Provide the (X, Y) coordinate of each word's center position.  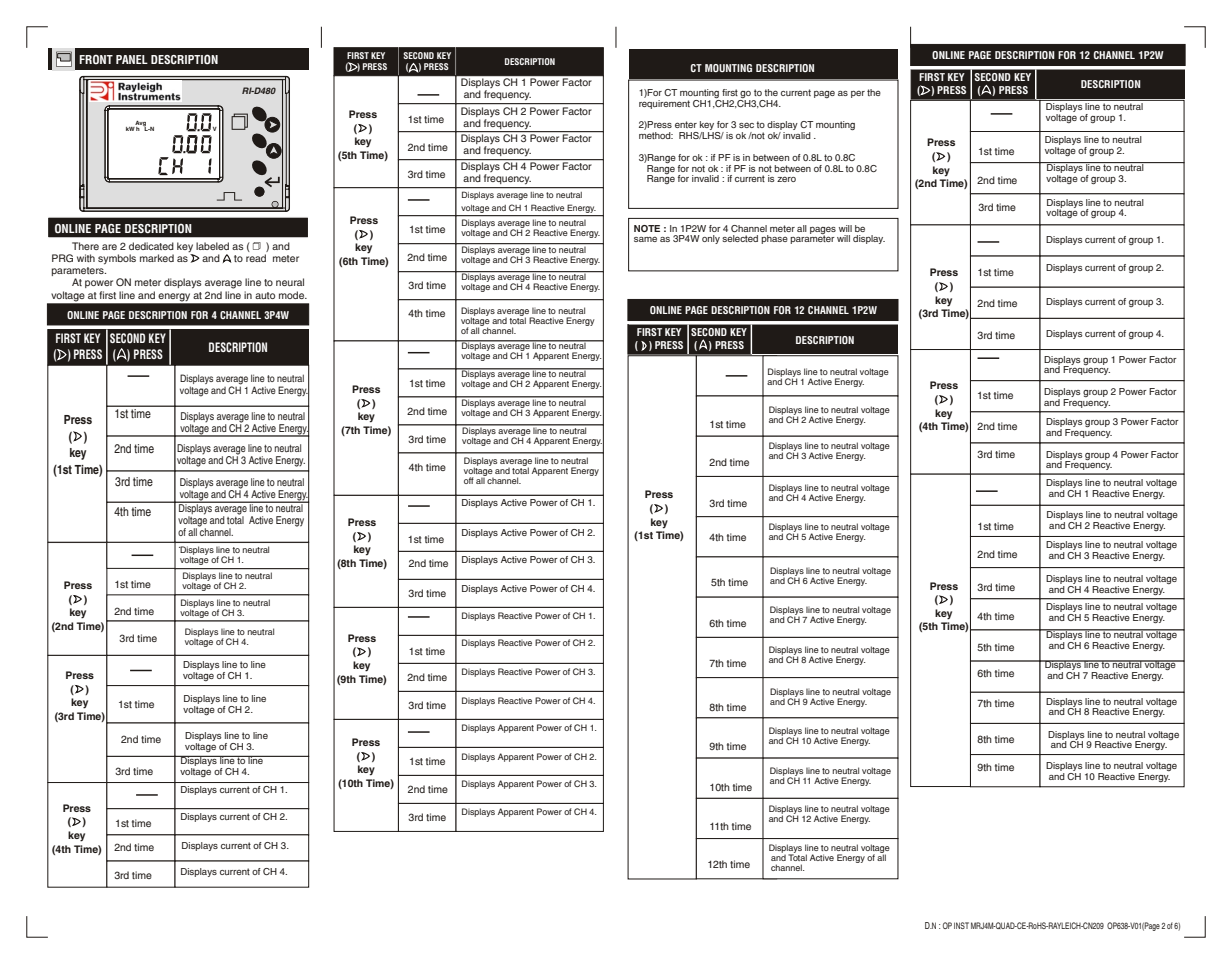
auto (265, 295)
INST (961, 925)
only (711, 239)
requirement (664, 103)
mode (293, 295)
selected (740, 238)
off (469, 480)
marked (157, 258)
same (645, 239)
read (256, 258)
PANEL (132, 59)
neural (290, 282)
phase (774, 239)
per (858, 94)
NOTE (647, 228)
